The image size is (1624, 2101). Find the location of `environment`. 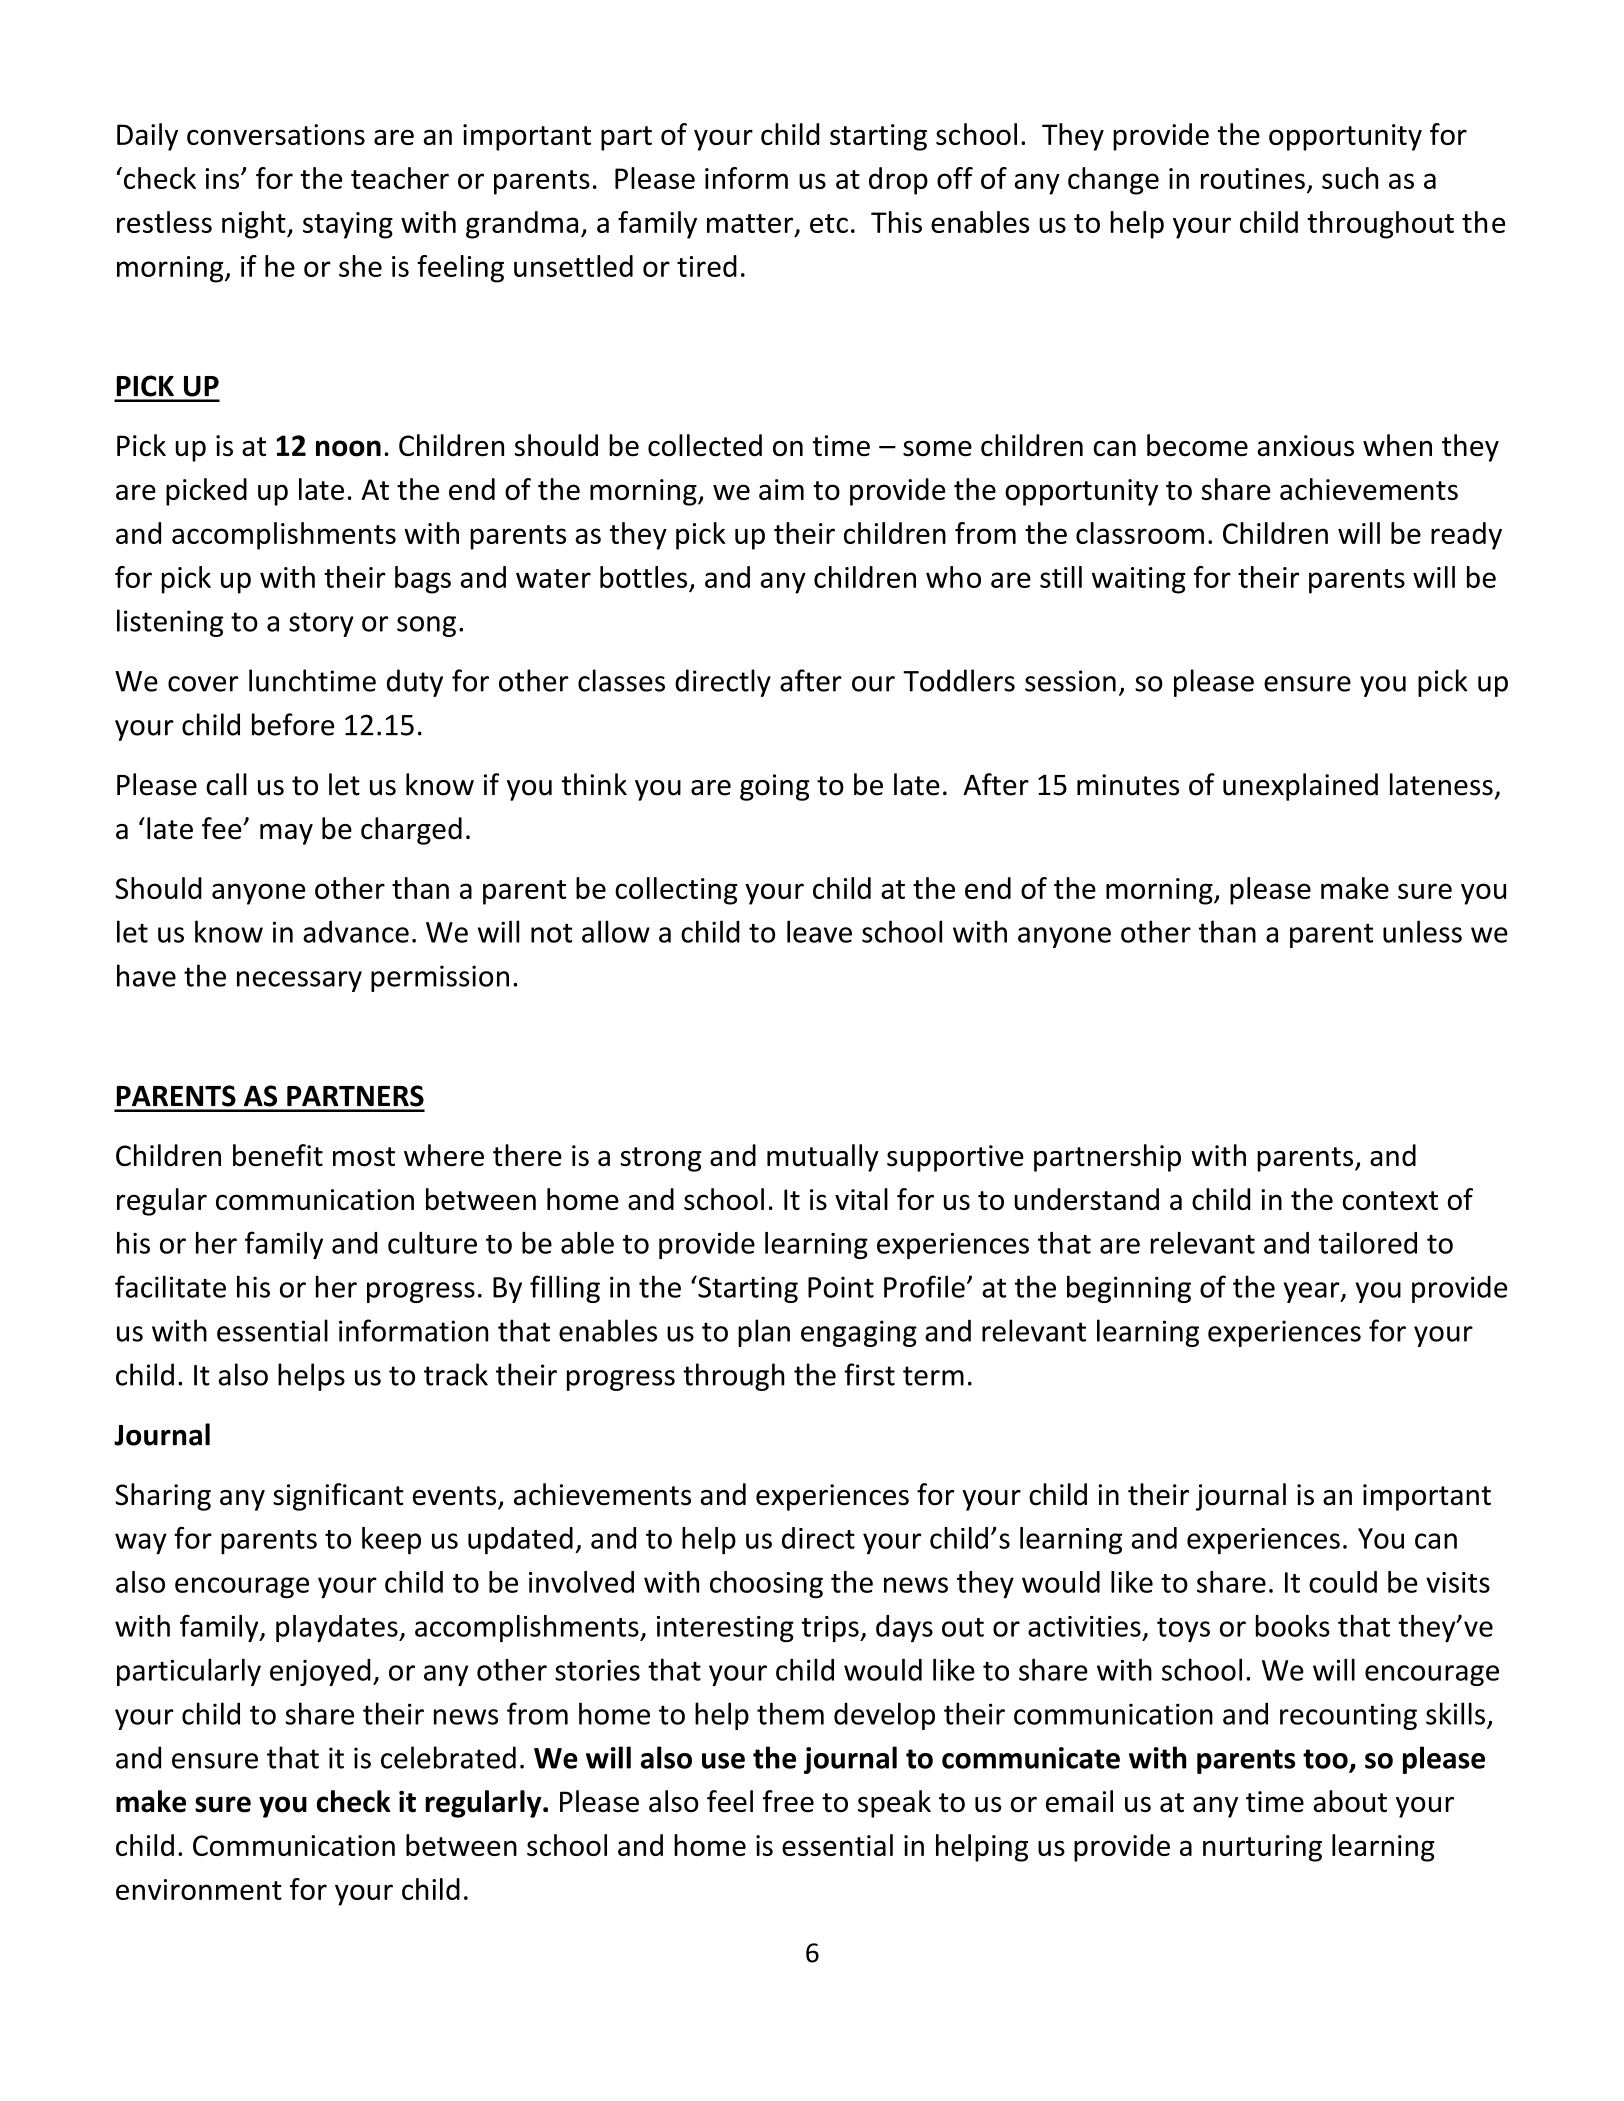

environment is located at coordinates (199, 1889).
